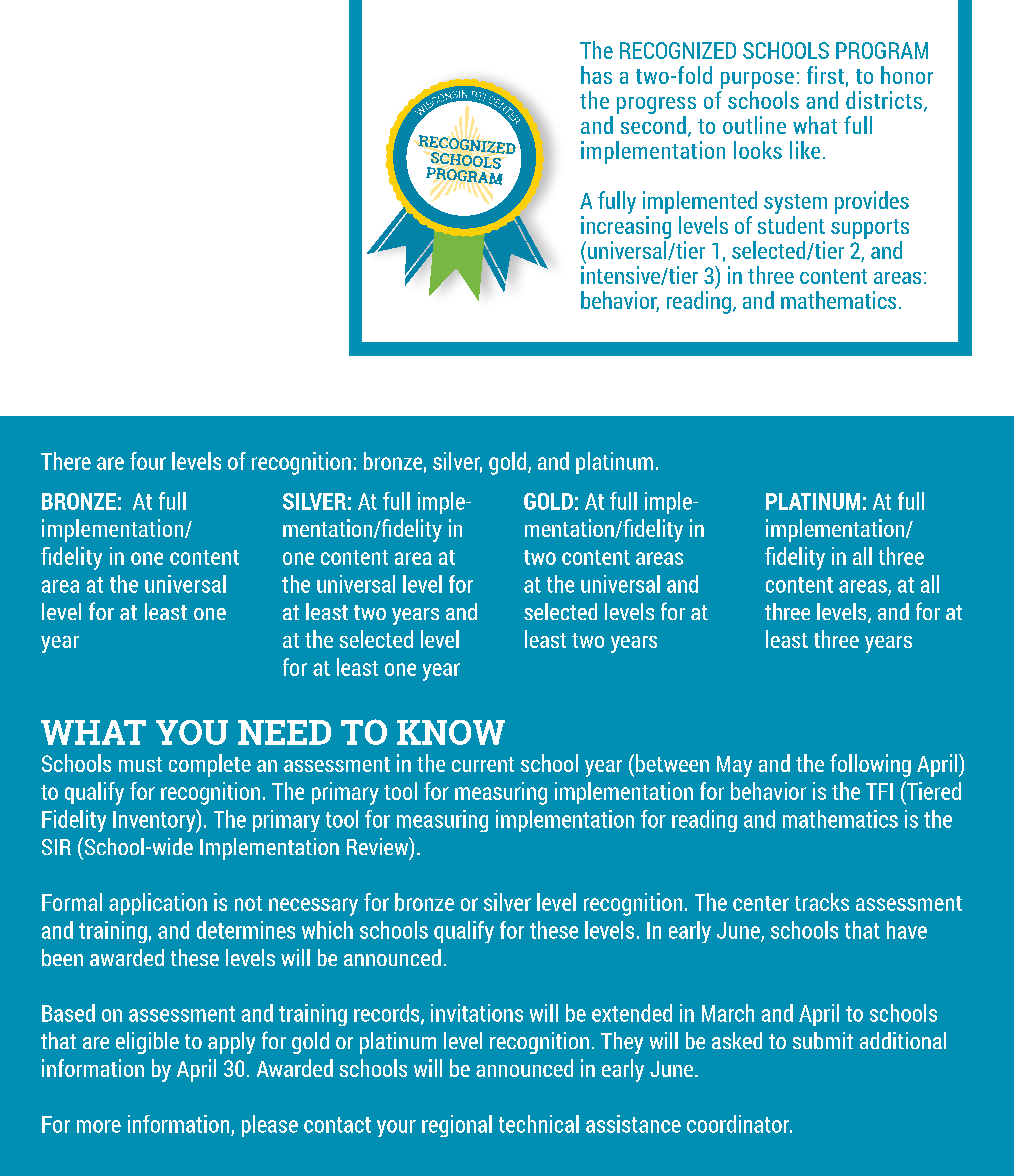 The width and height of the screenshot is (1014, 1176). I want to click on regional, so click(457, 1126).
